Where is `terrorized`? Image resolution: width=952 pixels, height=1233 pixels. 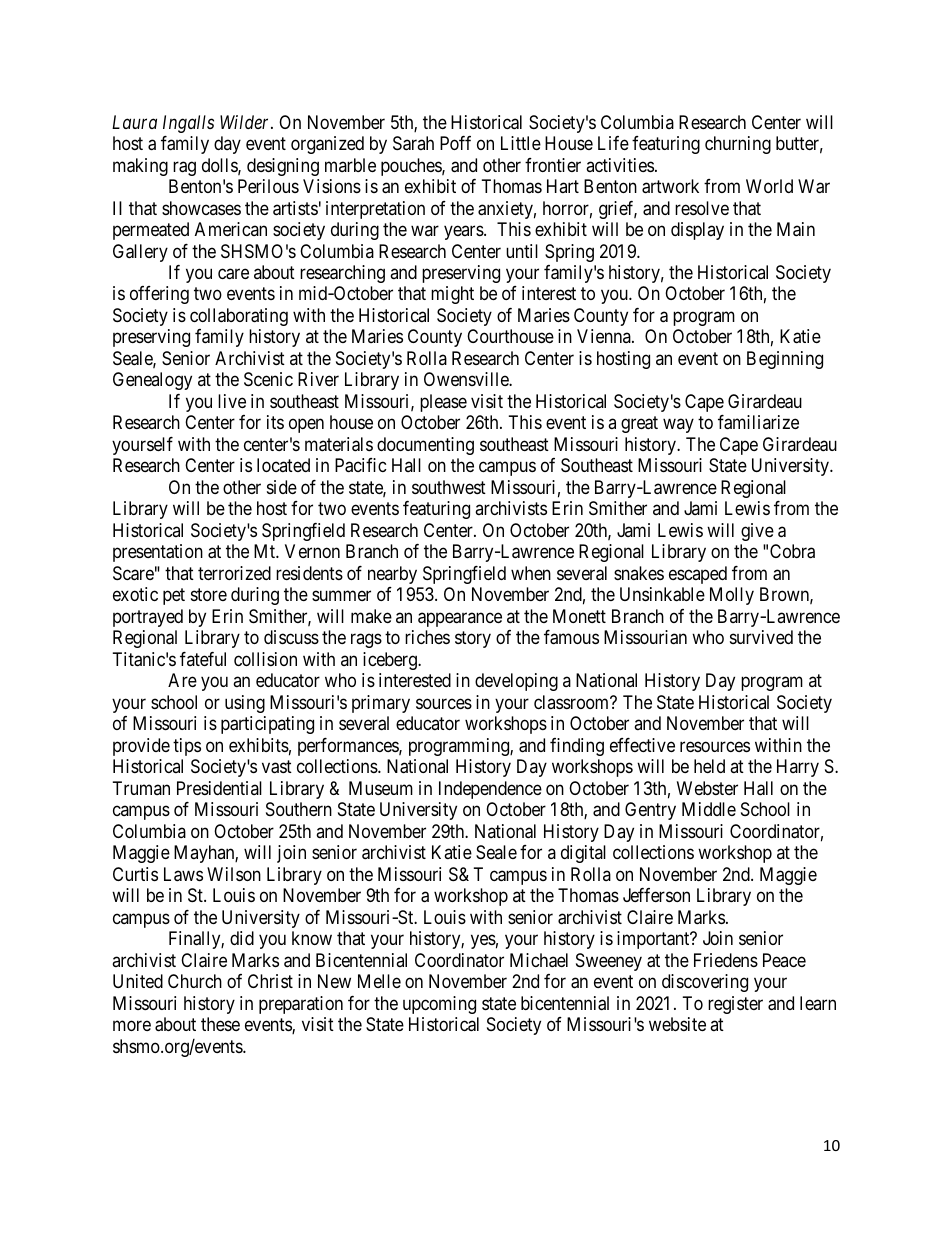
terrorized is located at coordinates (234, 573).
